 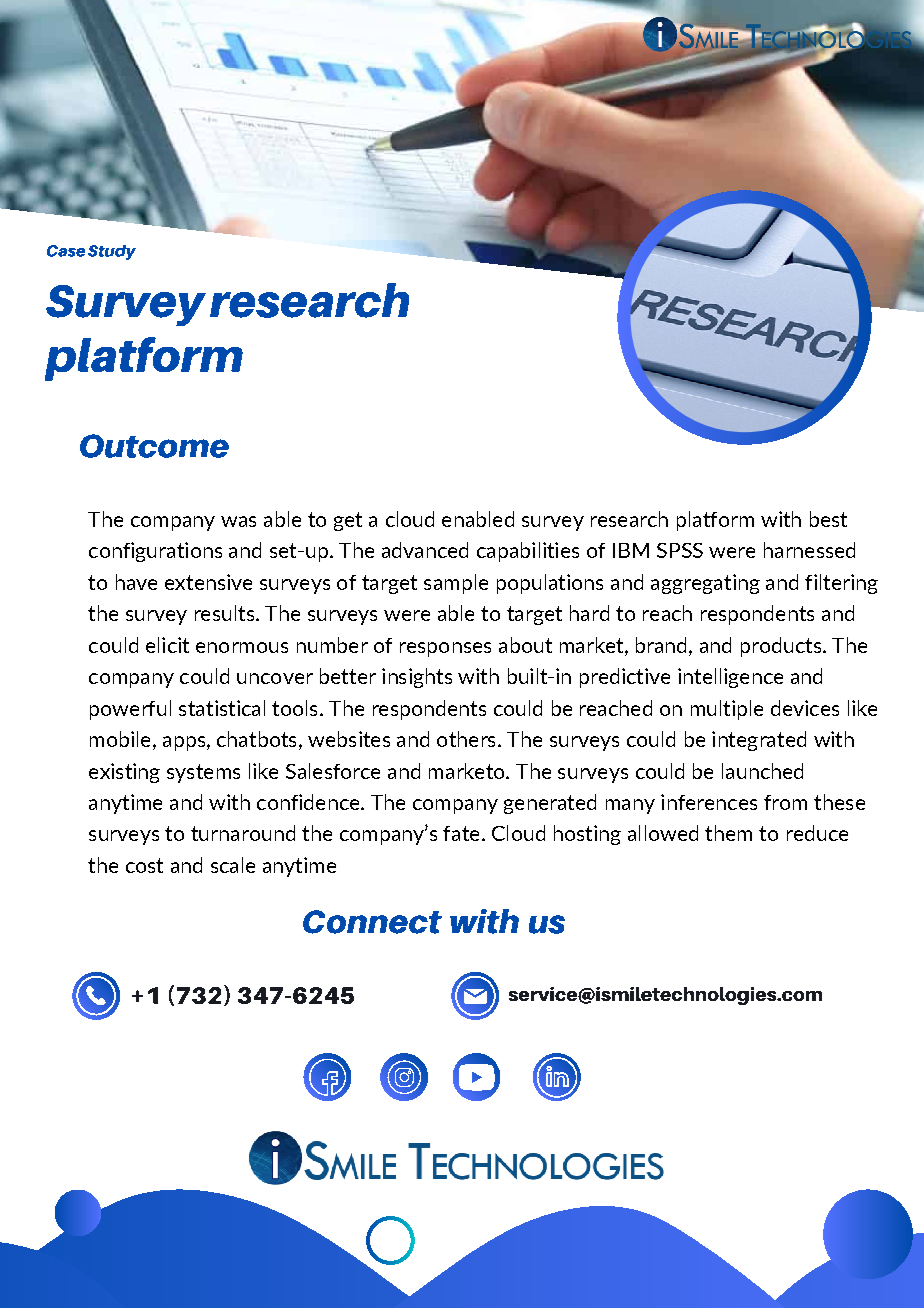 What do you see at coordinates (154, 446) in the image?
I see `Outcome` at bounding box center [154, 446].
